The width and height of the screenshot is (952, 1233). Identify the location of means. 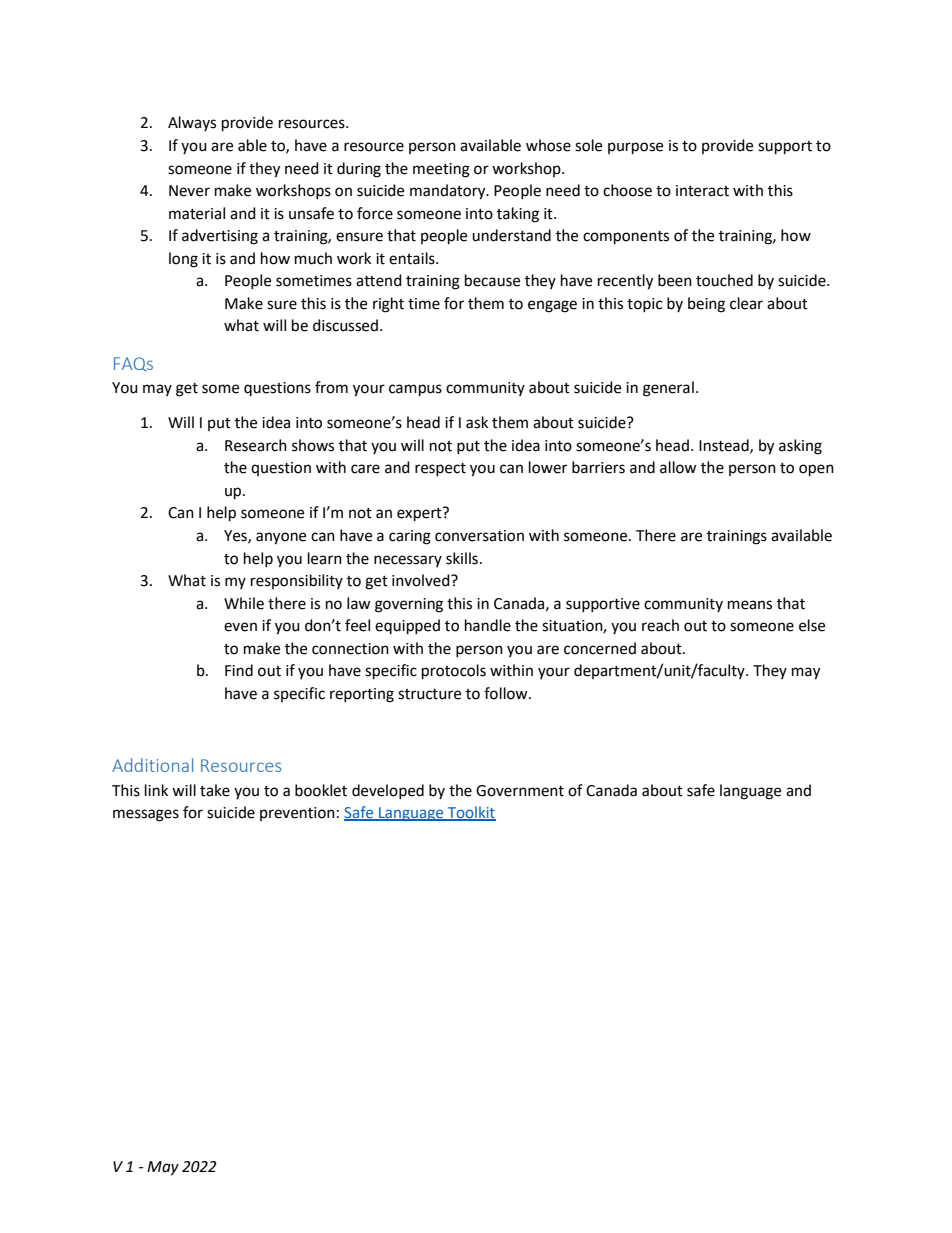
(750, 605).
